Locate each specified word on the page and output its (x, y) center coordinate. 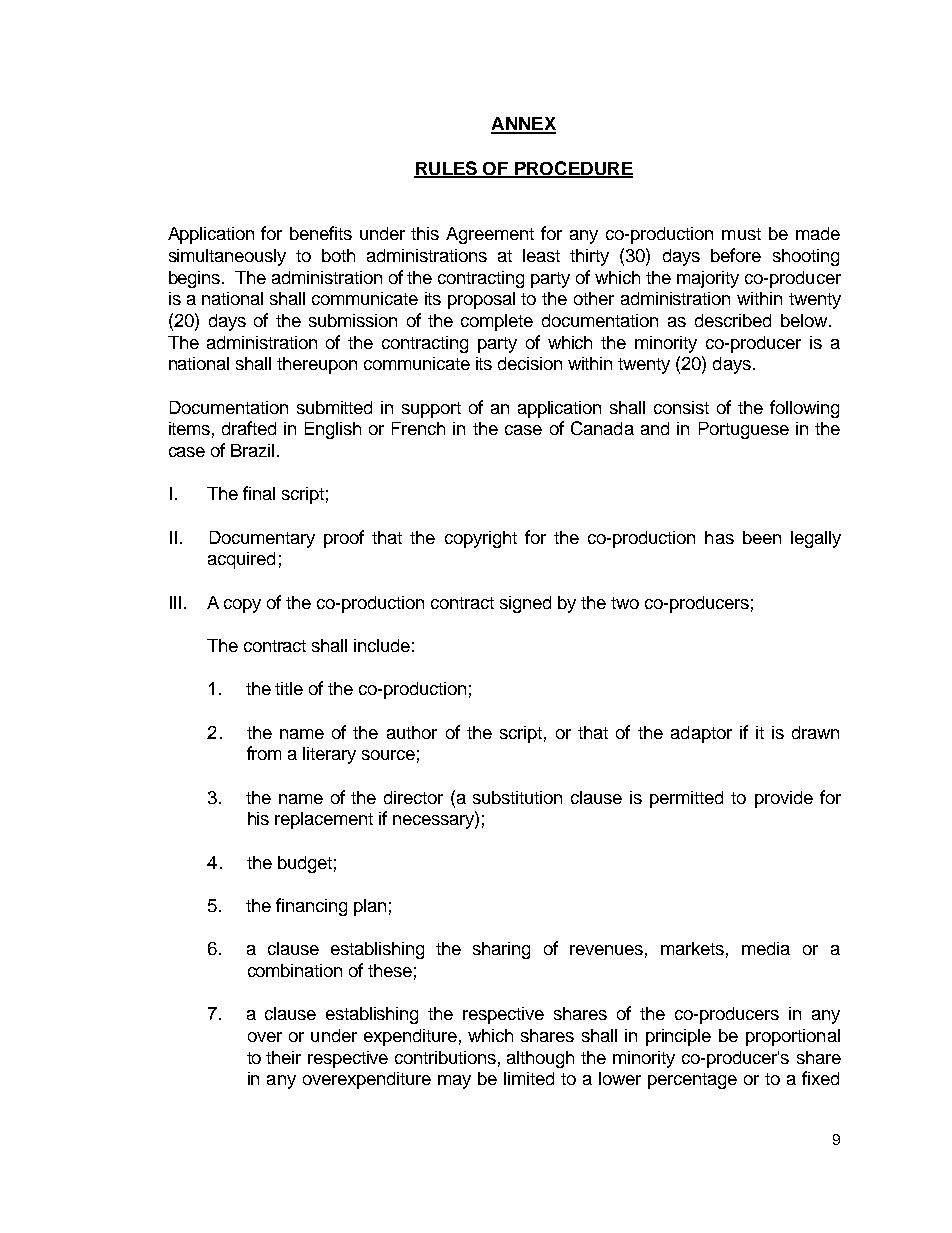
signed (525, 604)
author (412, 732)
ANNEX (523, 125)
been (762, 537)
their (283, 1057)
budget (305, 864)
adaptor (701, 734)
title (289, 688)
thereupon (317, 365)
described (733, 320)
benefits (321, 233)
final (259, 493)
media (766, 948)
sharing (501, 950)
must (741, 234)
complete (497, 322)
